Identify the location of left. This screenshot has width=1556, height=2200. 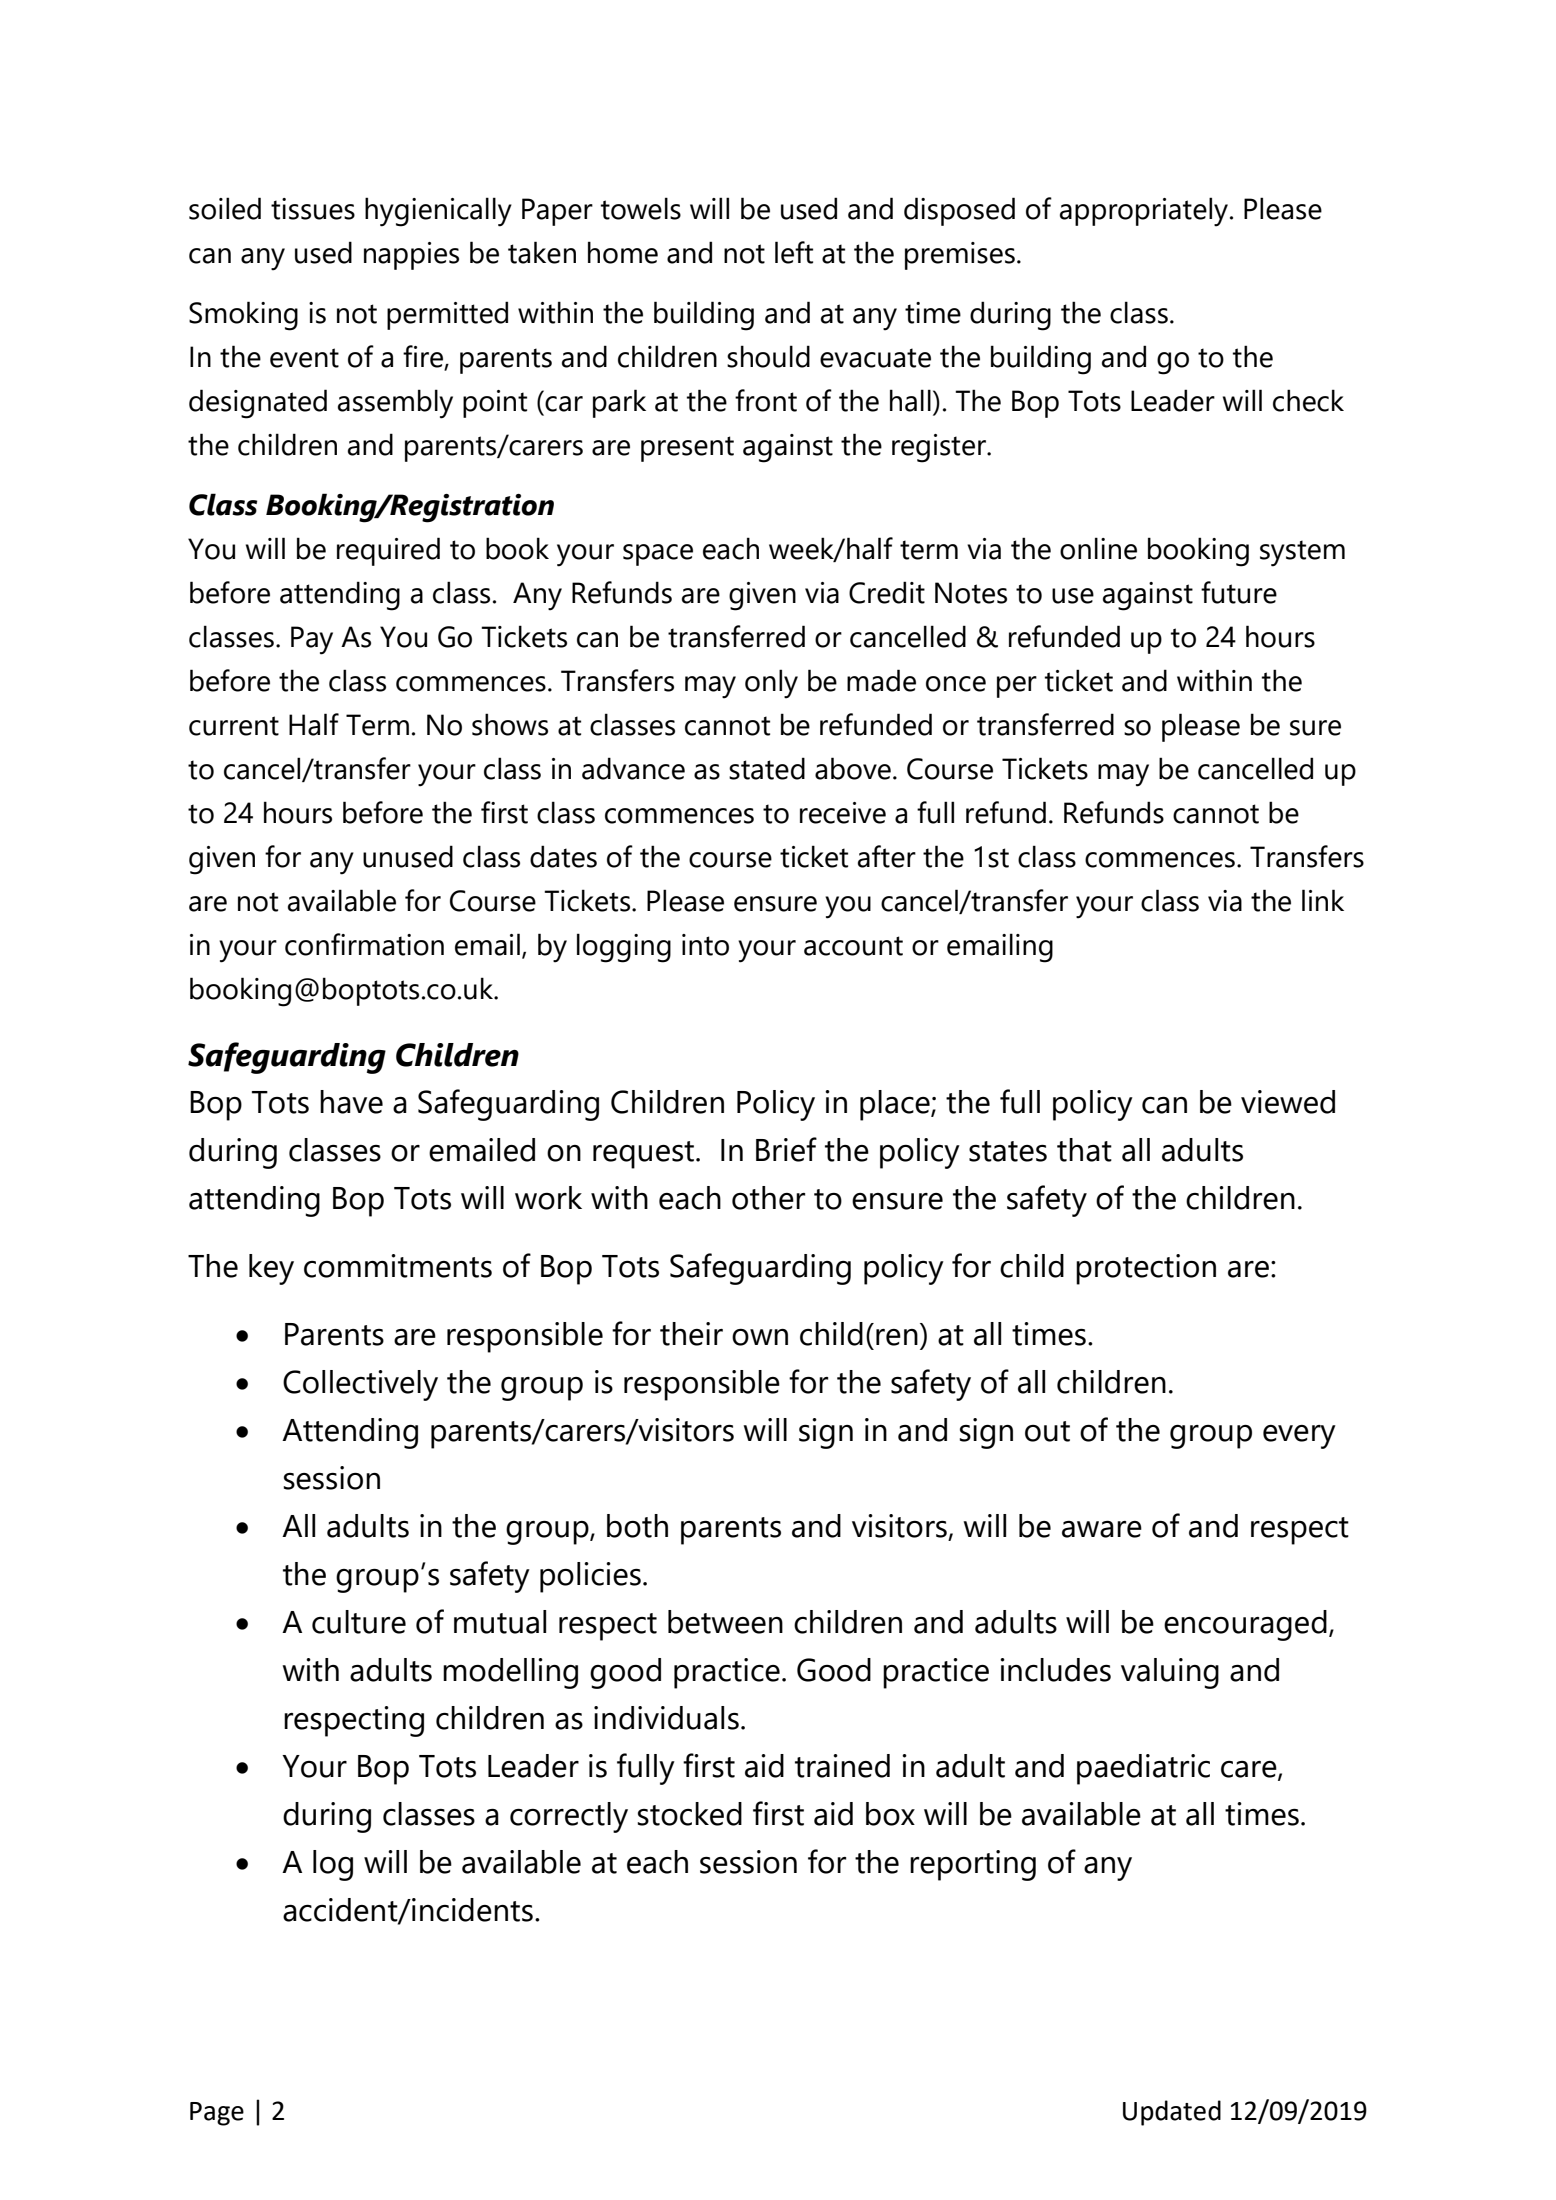
(794, 252).
